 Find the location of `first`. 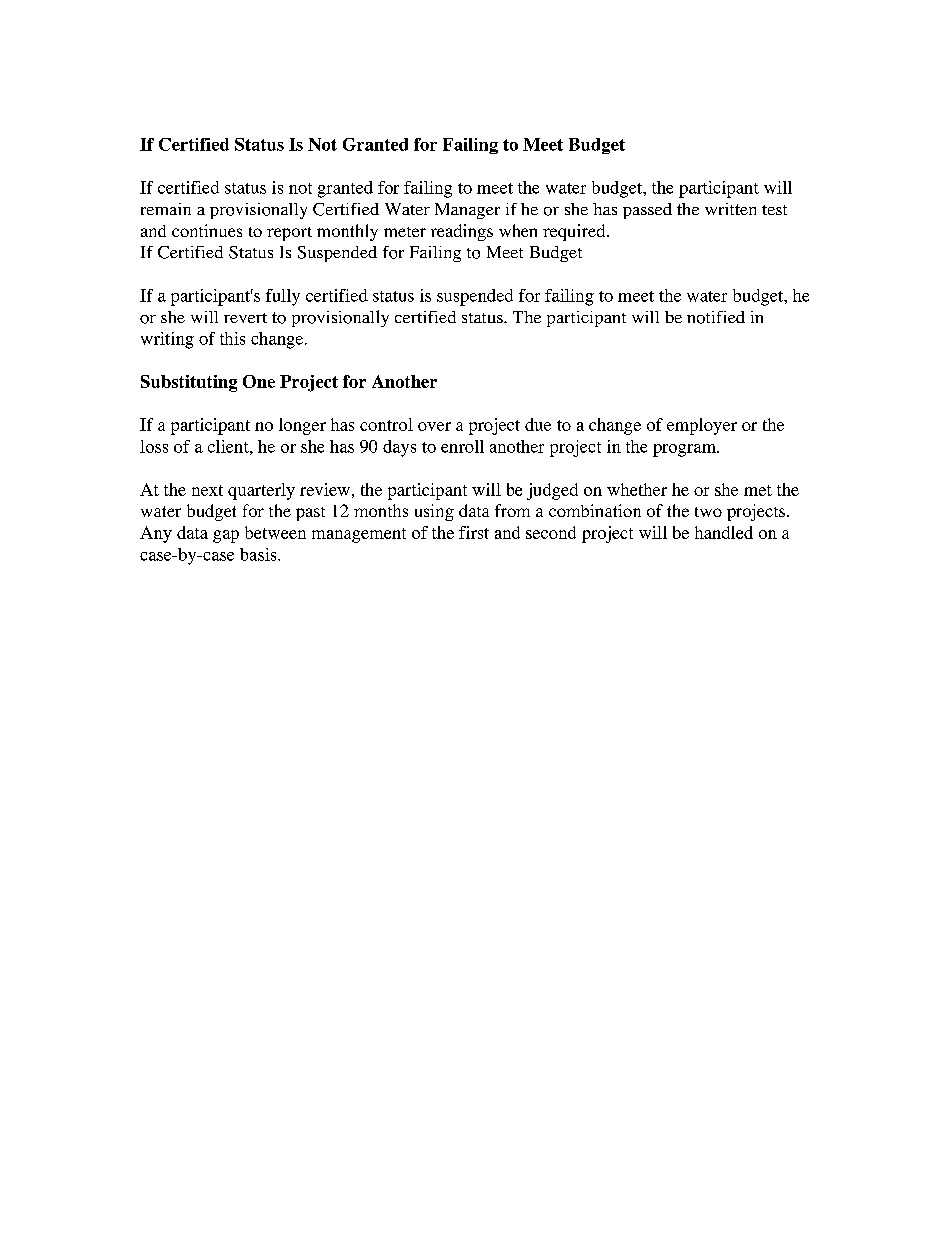

first is located at coordinates (474, 532).
